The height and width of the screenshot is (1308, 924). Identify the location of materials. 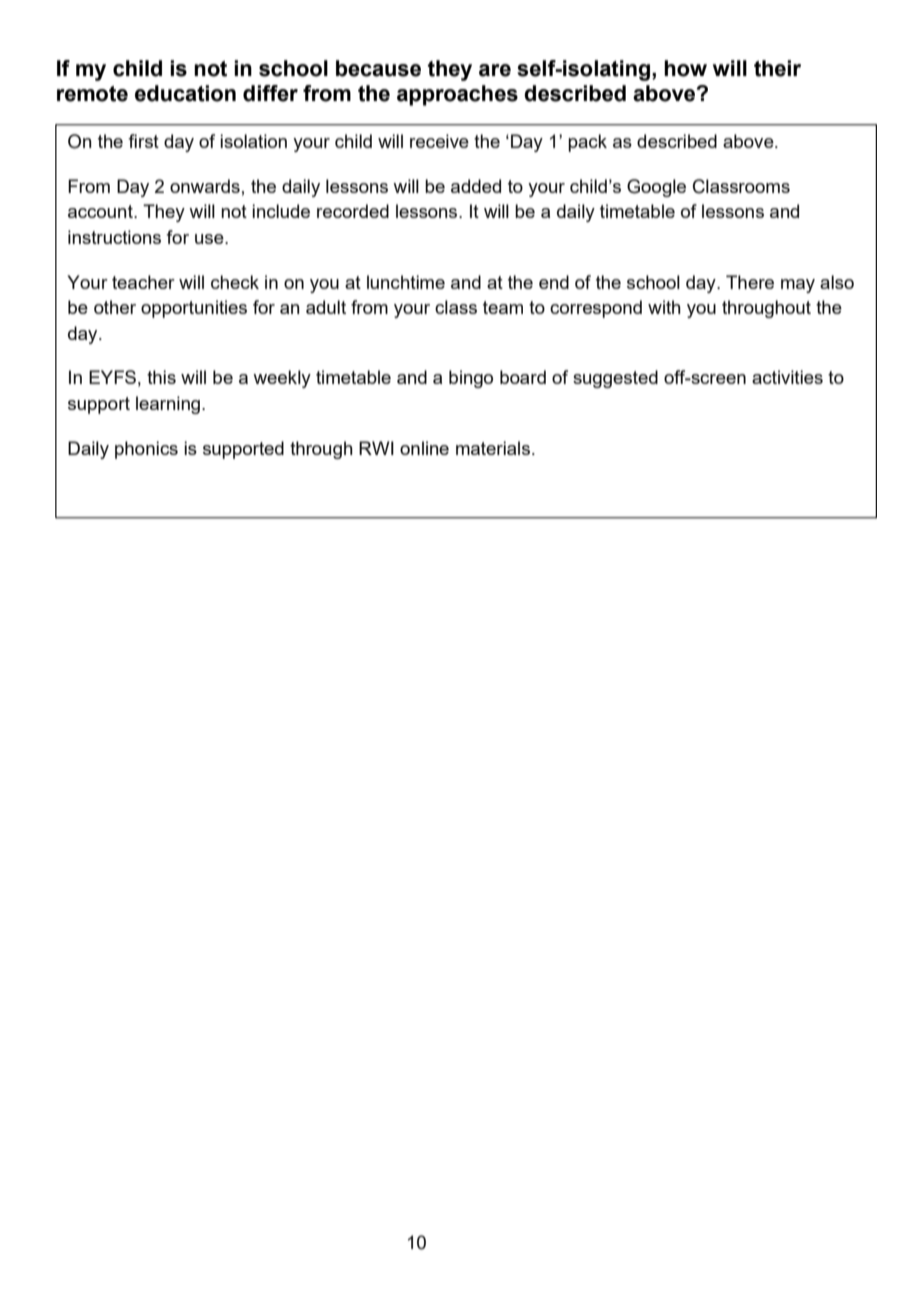
(493, 448).
